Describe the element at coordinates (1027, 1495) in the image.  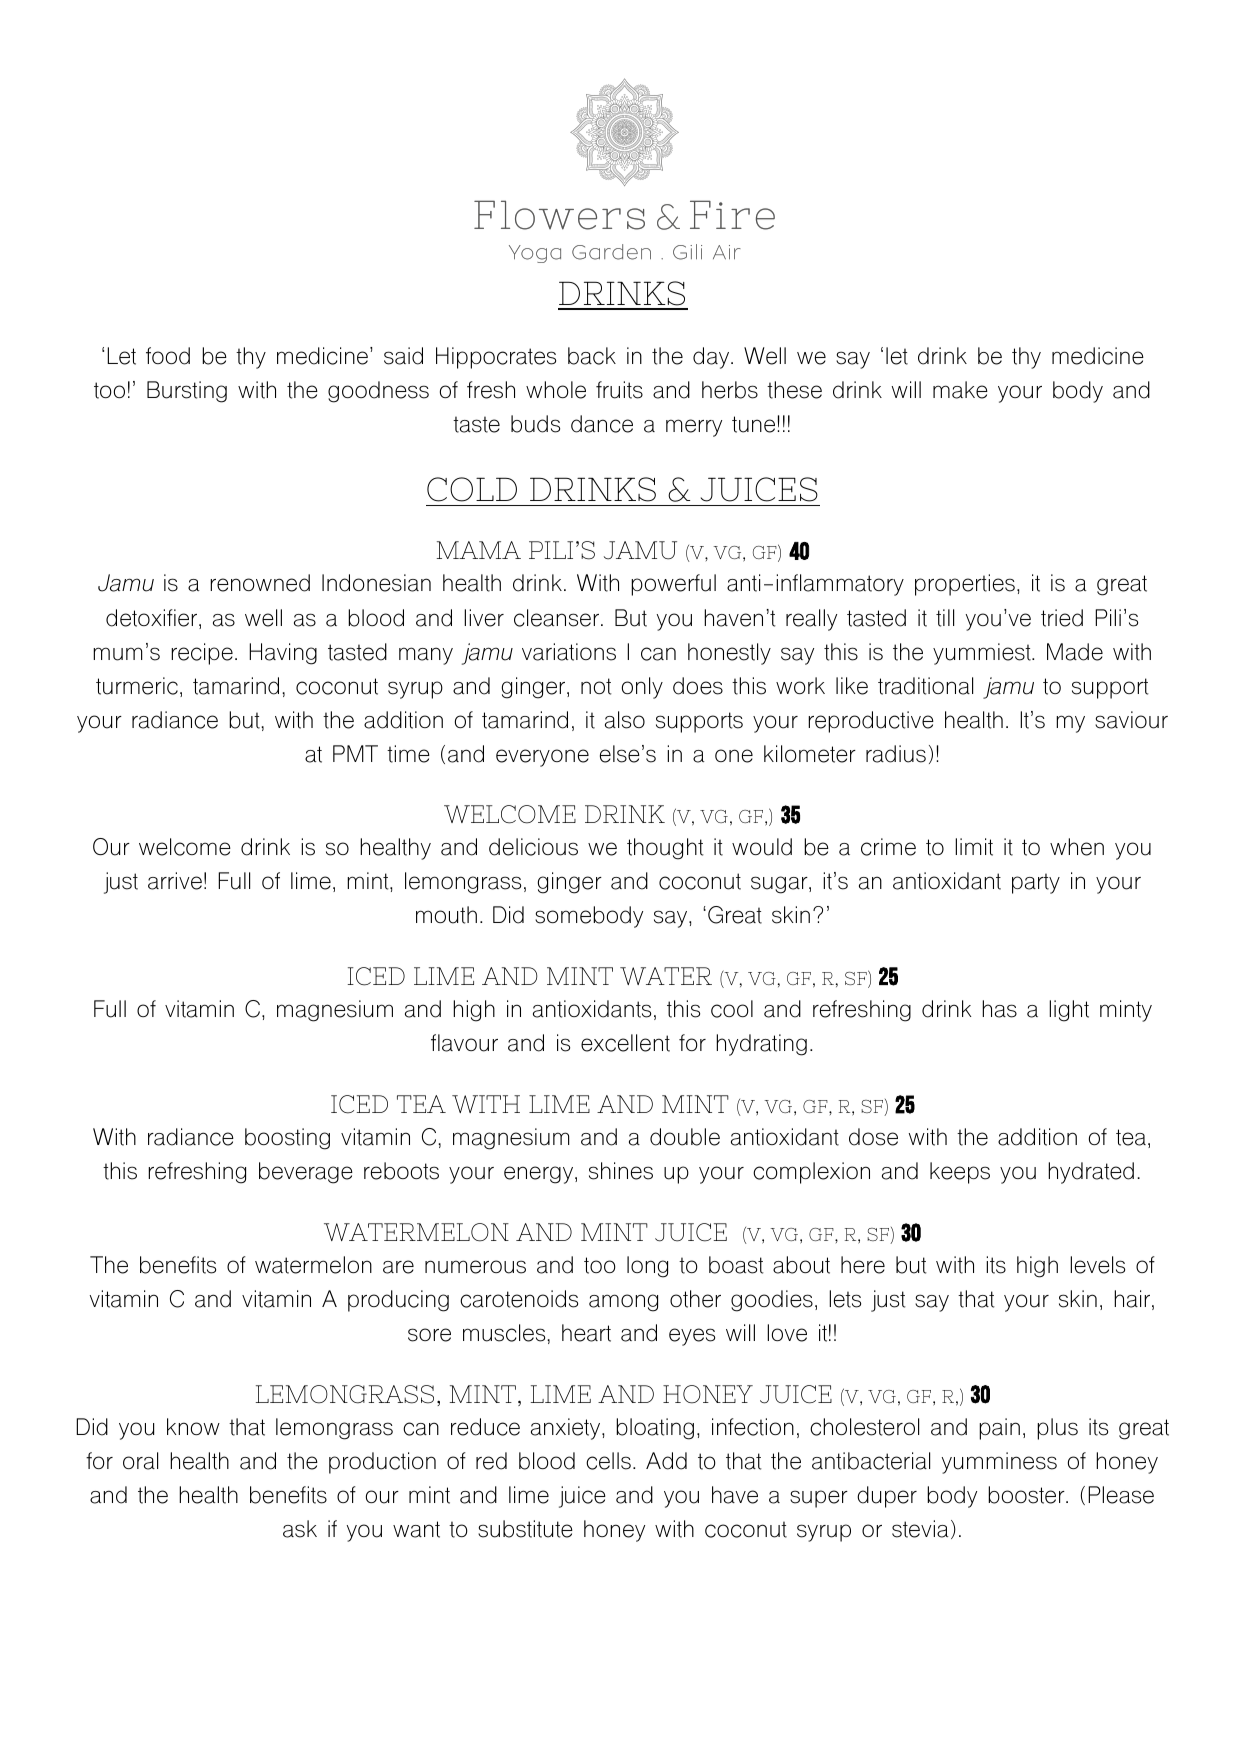
I see `booster` at that location.
